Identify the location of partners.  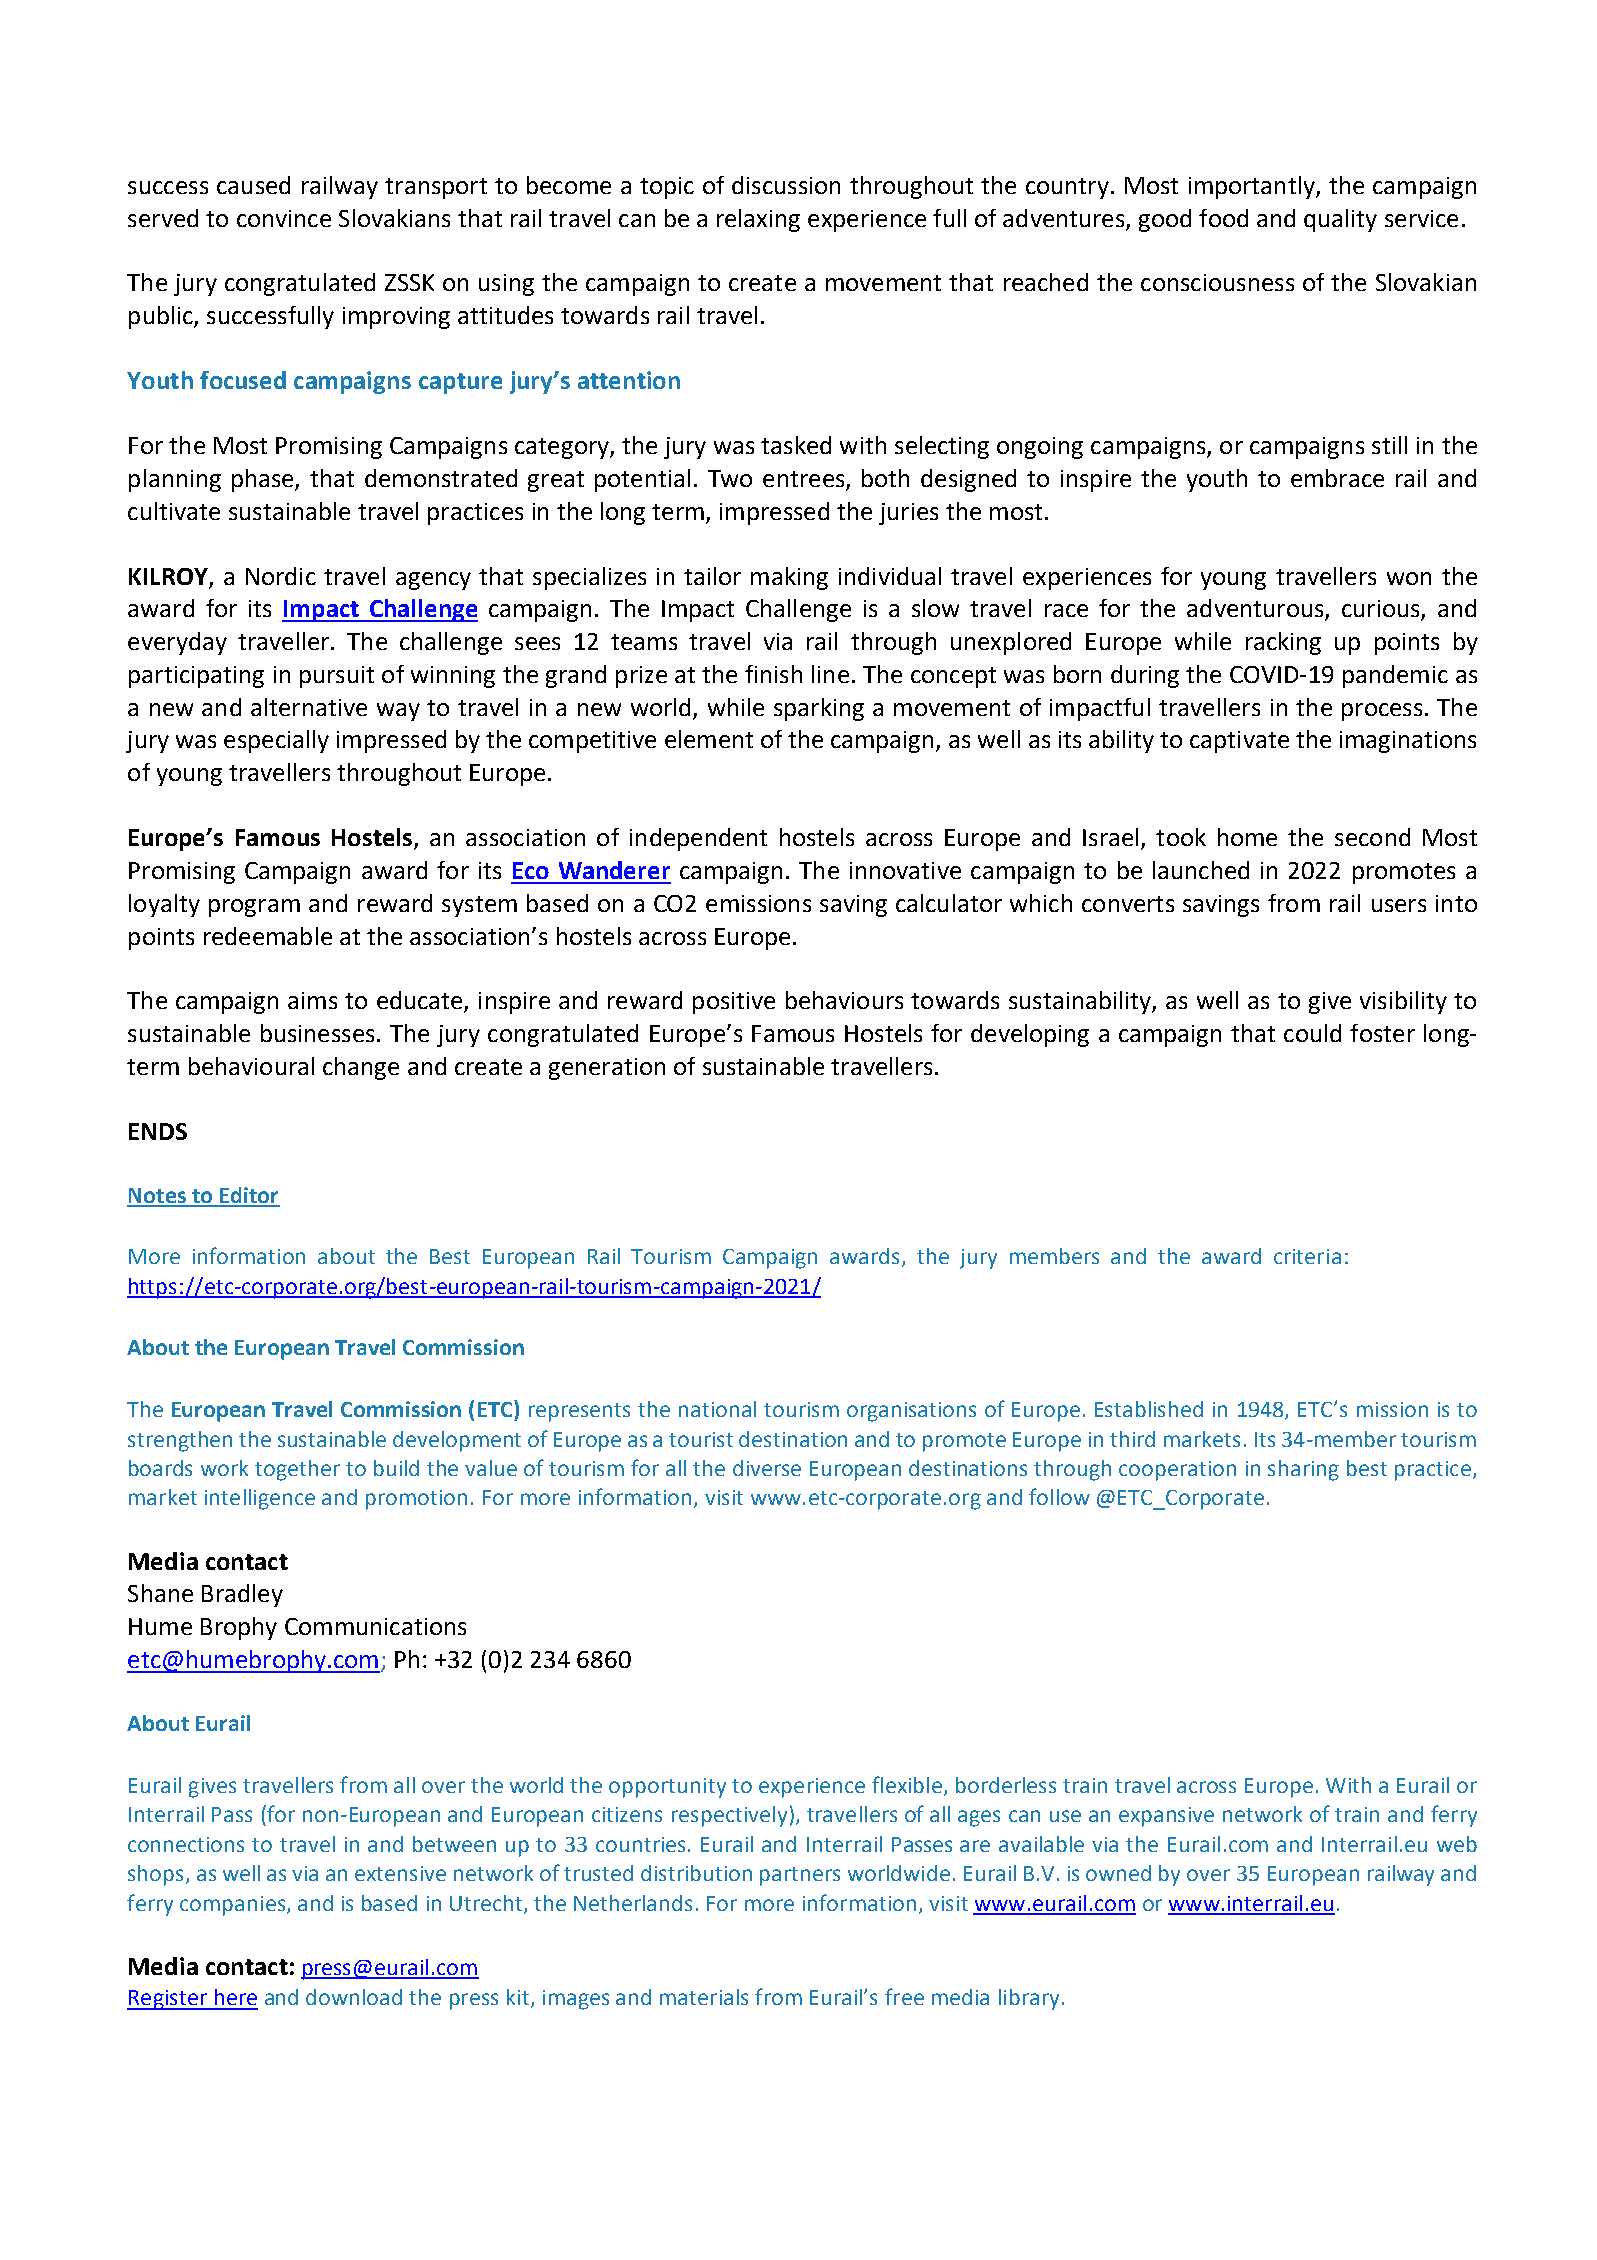
(800, 1876).
